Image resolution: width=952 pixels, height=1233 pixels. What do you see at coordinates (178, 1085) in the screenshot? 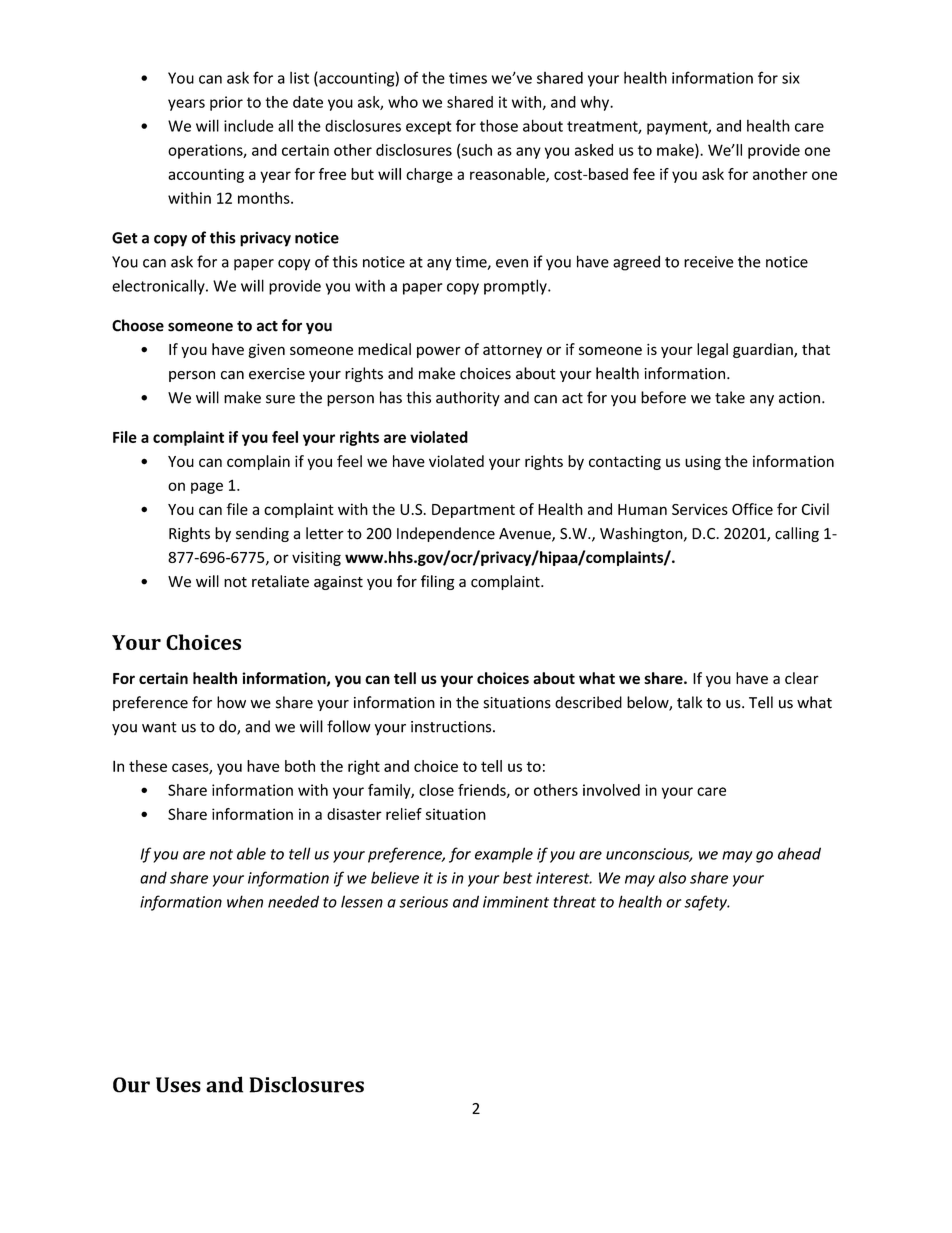
I see `Uses` at bounding box center [178, 1085].
